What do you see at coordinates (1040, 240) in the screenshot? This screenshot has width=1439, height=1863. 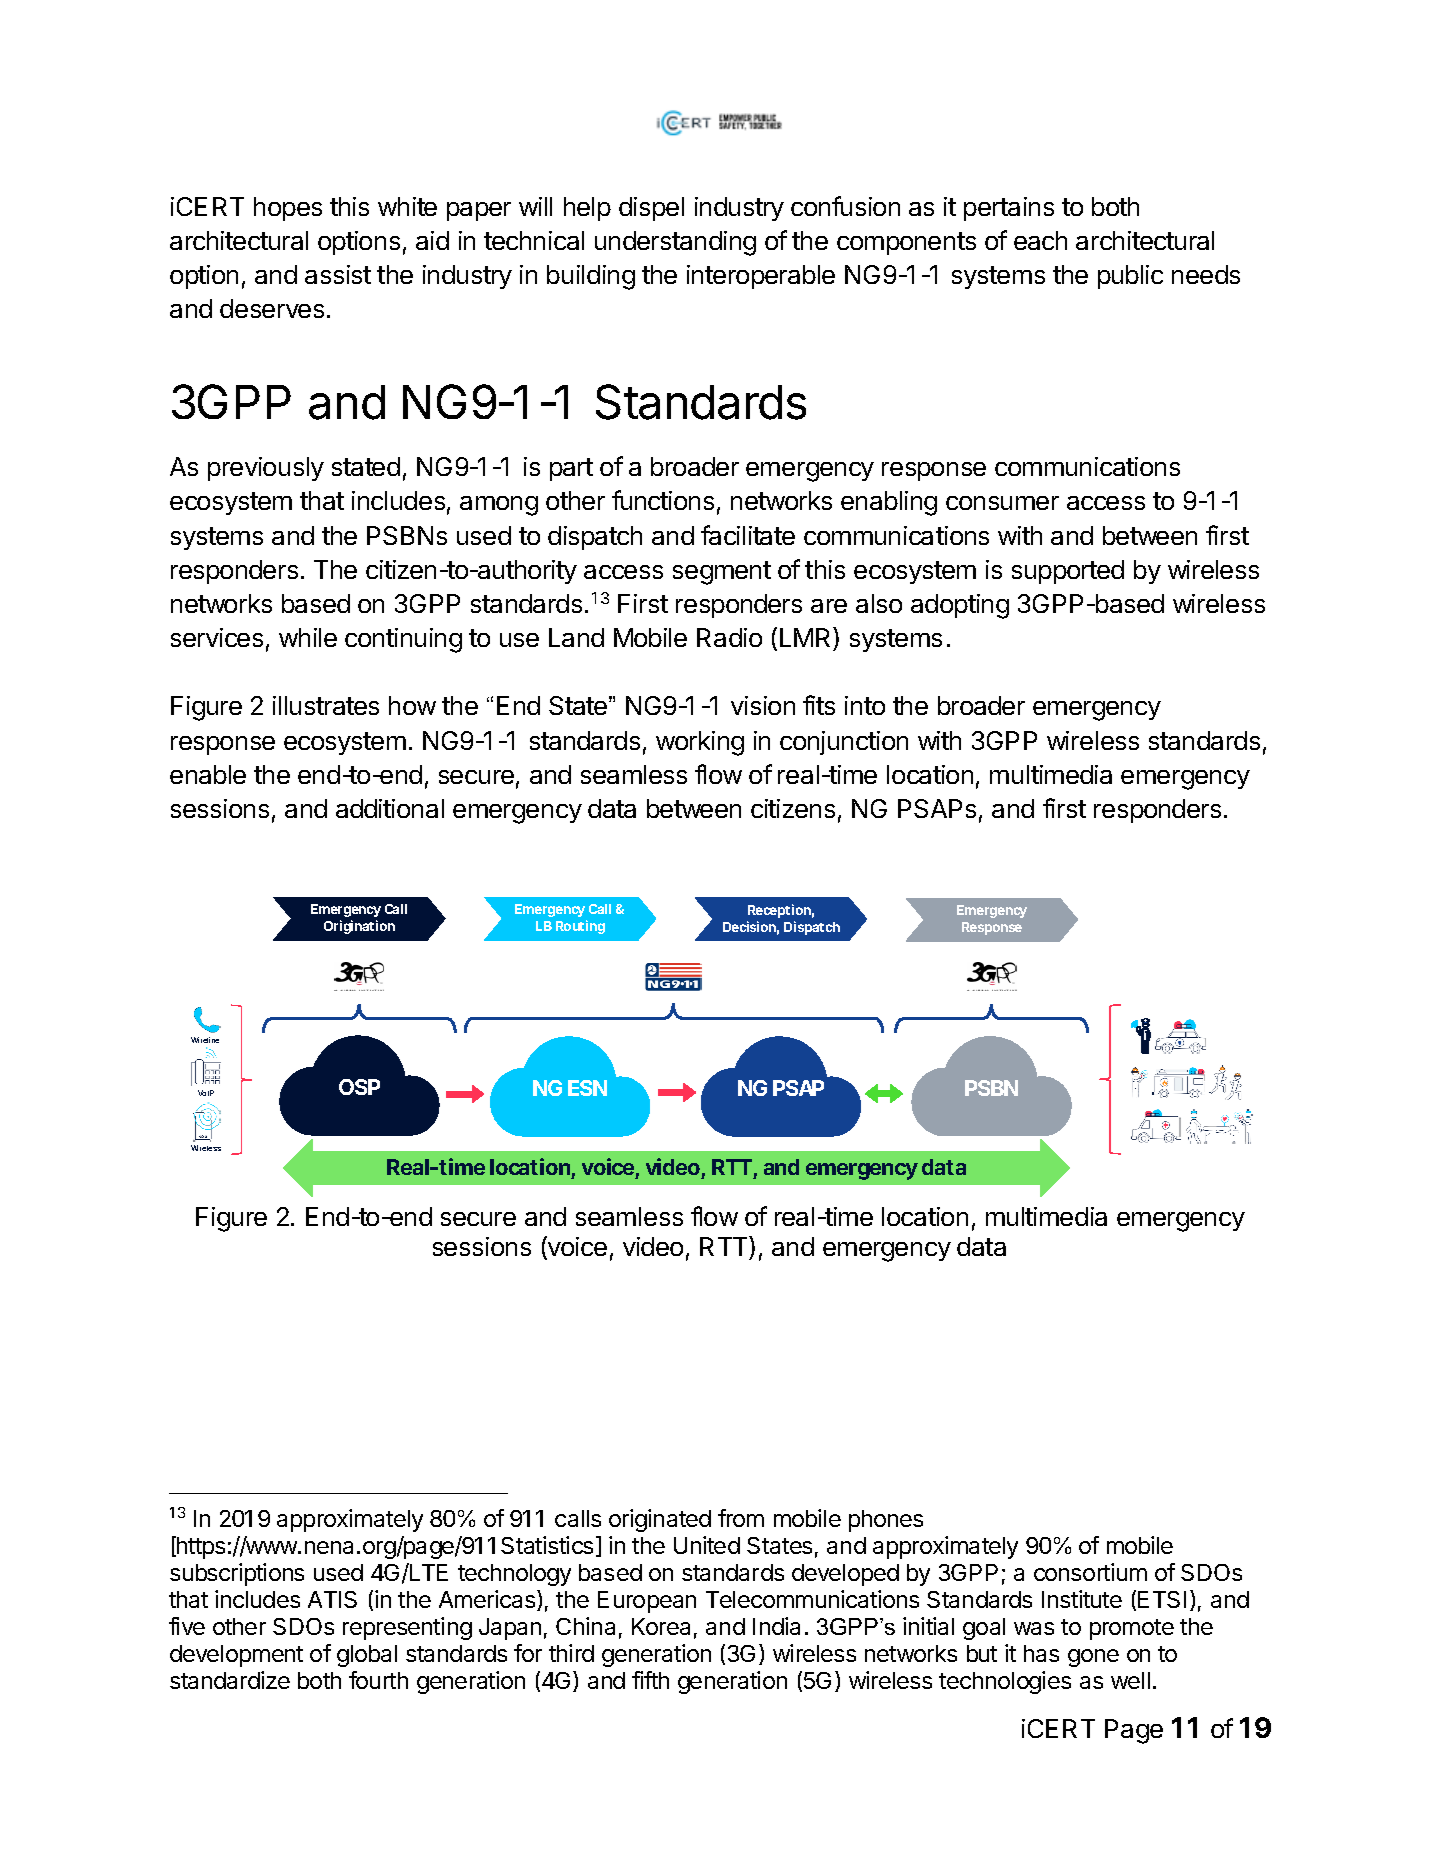 I see `each` at bounding box center [1040, 240].
